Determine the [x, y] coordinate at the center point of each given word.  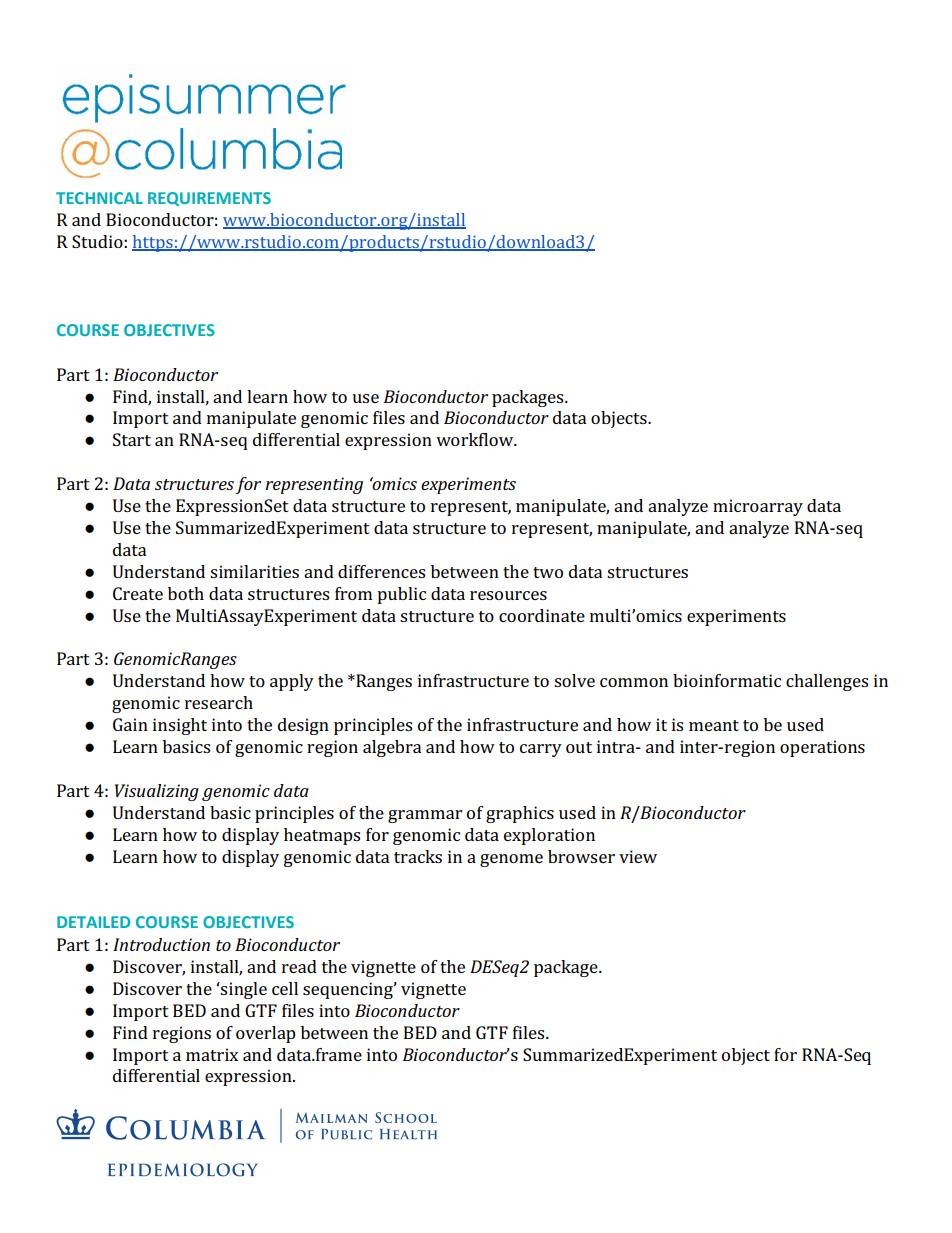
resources [508, 595]
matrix [212, 1054]
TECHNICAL [99, 198]
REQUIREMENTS [209, 199]
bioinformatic [727, 680]
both [186, 593]
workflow [476, 439]
